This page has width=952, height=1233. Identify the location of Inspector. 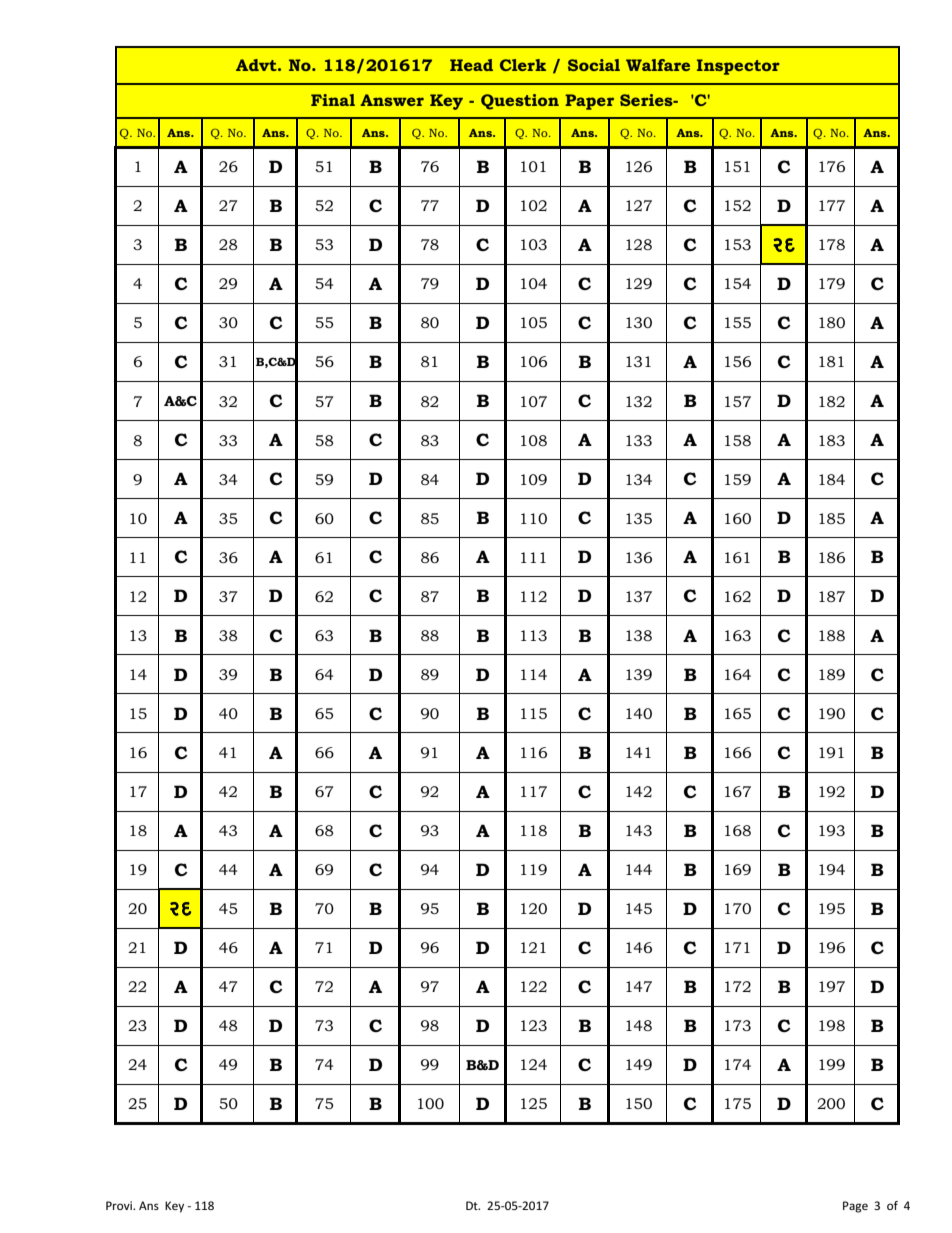
(738, 67).
